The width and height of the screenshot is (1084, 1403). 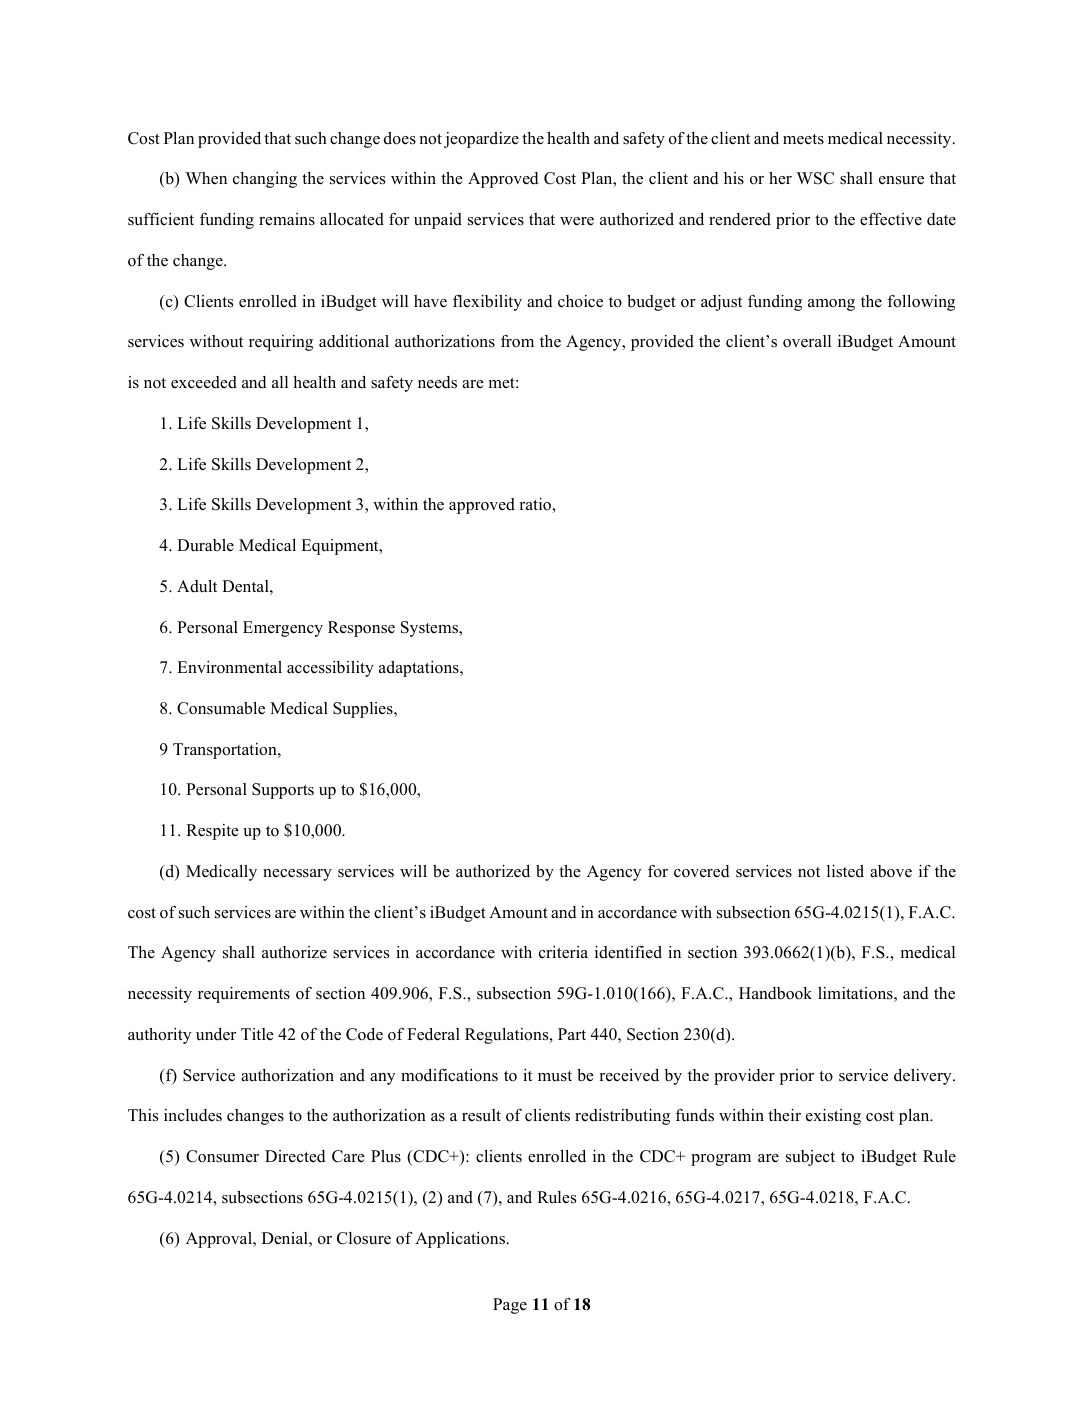 I want to click on changing, so click(x=265, y=180).
